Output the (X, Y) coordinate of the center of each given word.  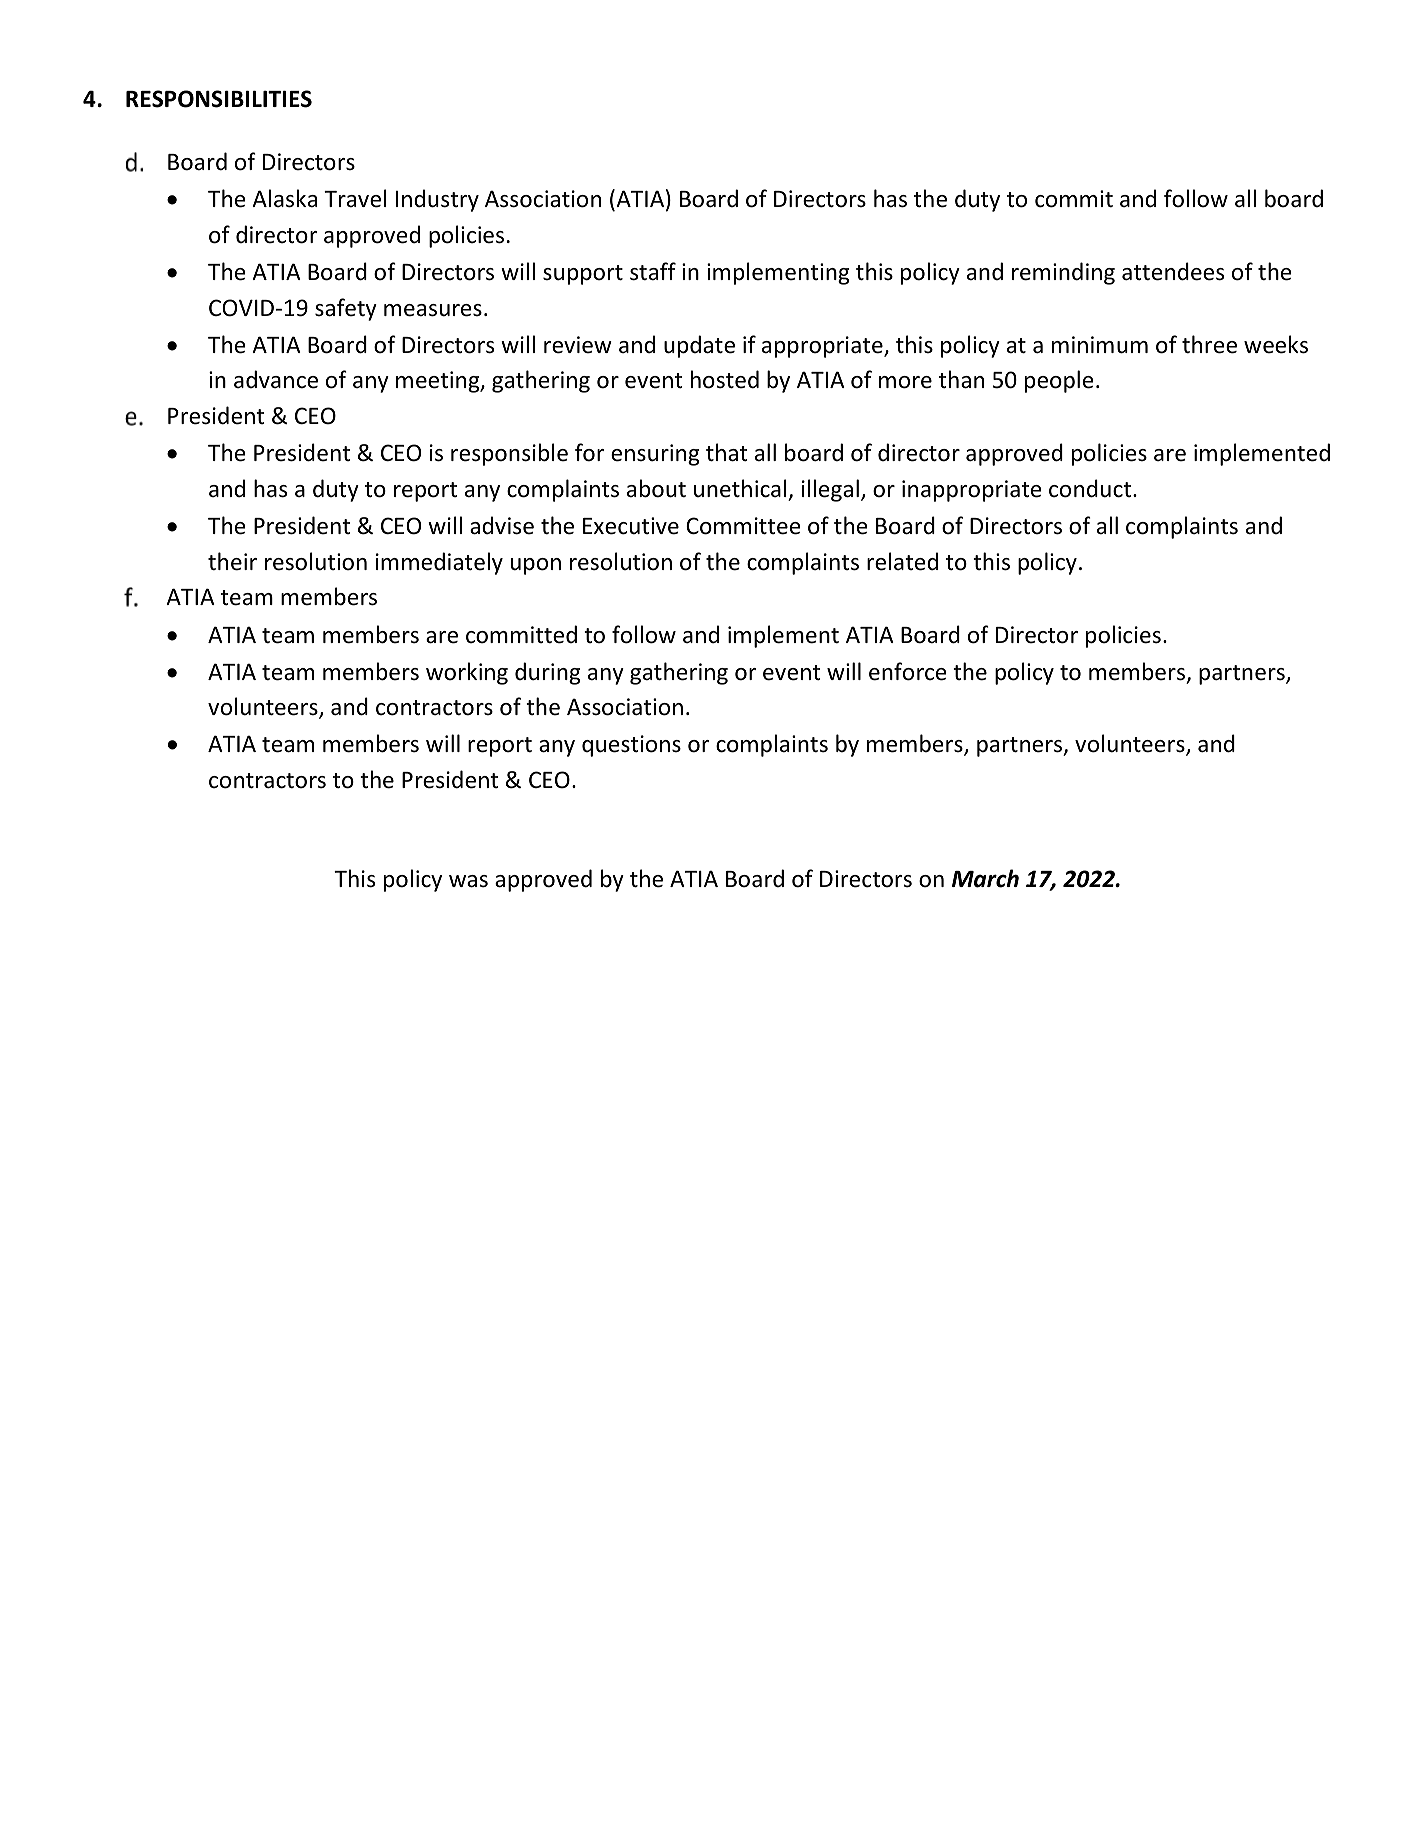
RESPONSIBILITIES (219, 99)
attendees (1173, 271)
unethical (740, 488)
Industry (437, 200)
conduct (1091, 488)
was (468, 881)
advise (502, 525)
